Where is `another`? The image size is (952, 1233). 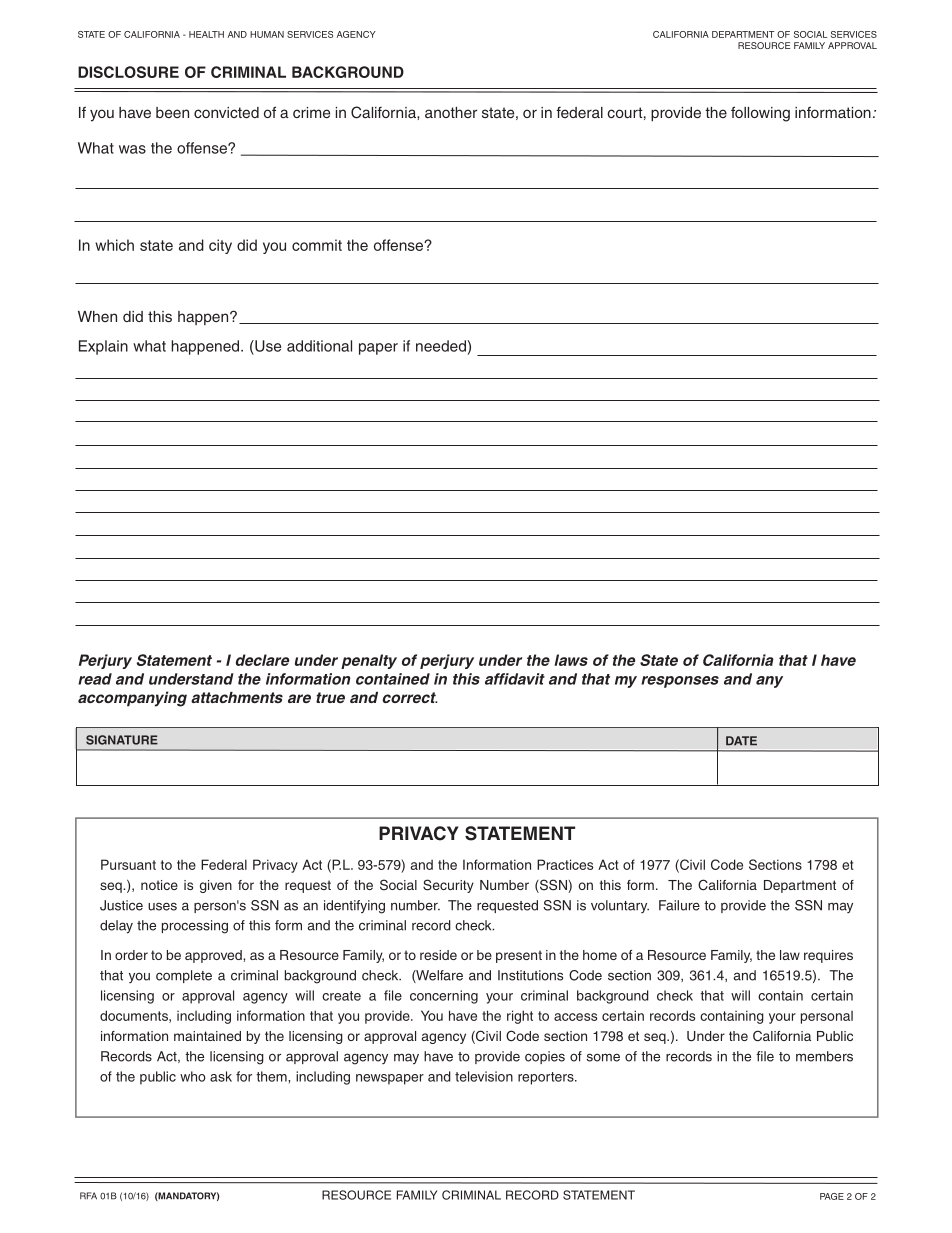
another is located at coordinates (451, 112).
